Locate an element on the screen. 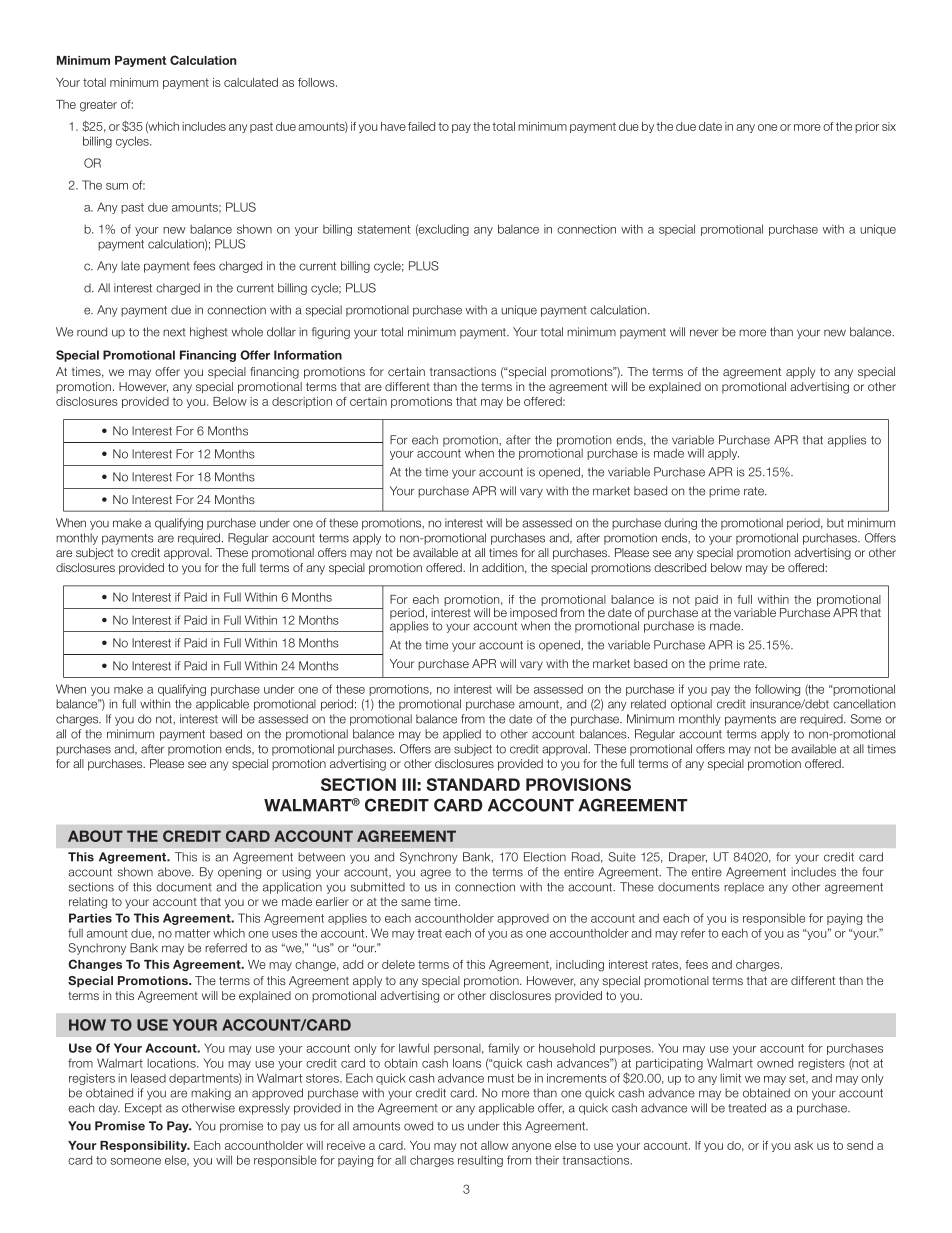 The height and width of the screenshot is (1233, 952). imposed is located at coordinates (533, 615).
